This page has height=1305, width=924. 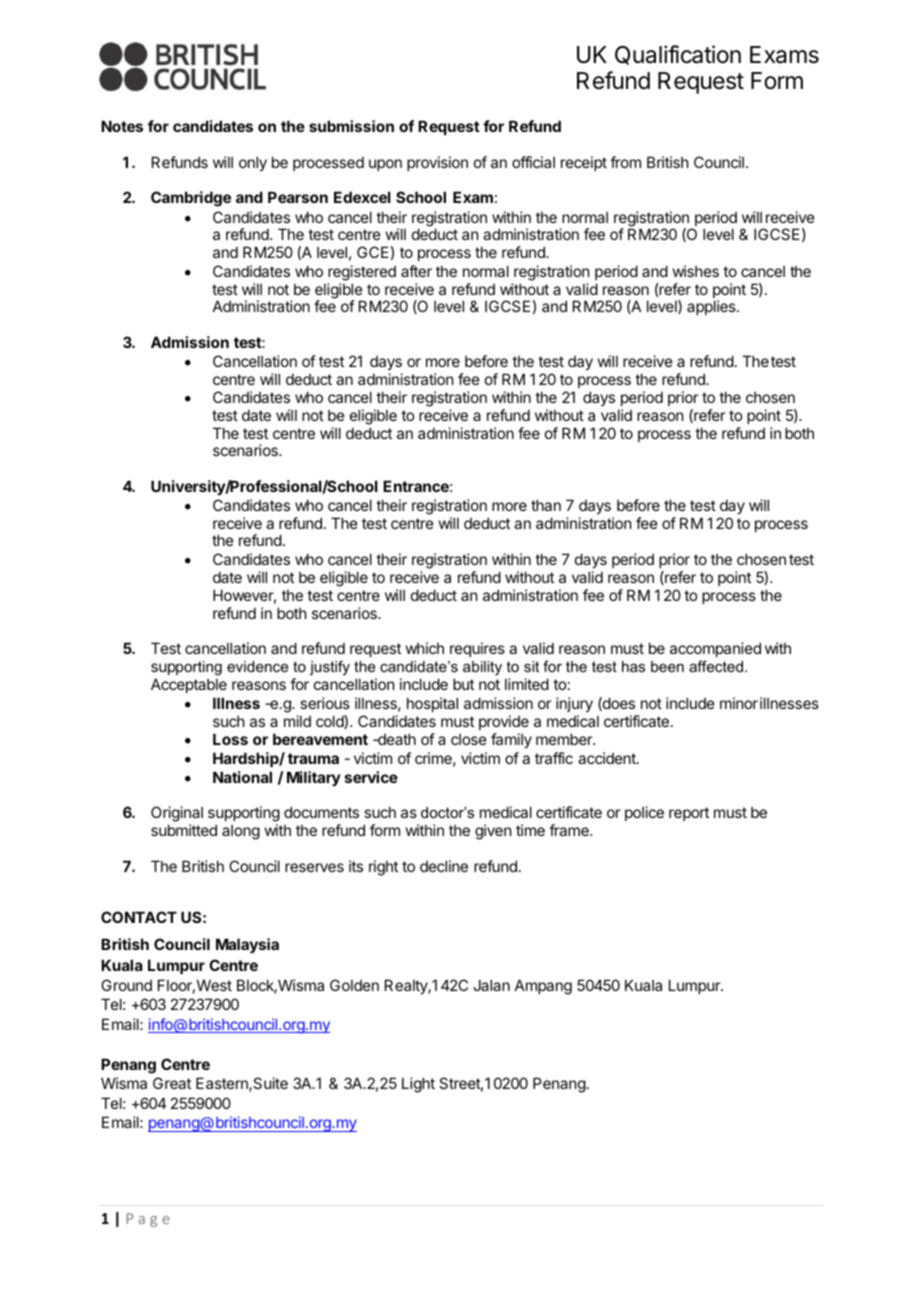 What do you see at coordinates (122, 126) in the page?
I see `Notes` at bounding box center [122, 126].
